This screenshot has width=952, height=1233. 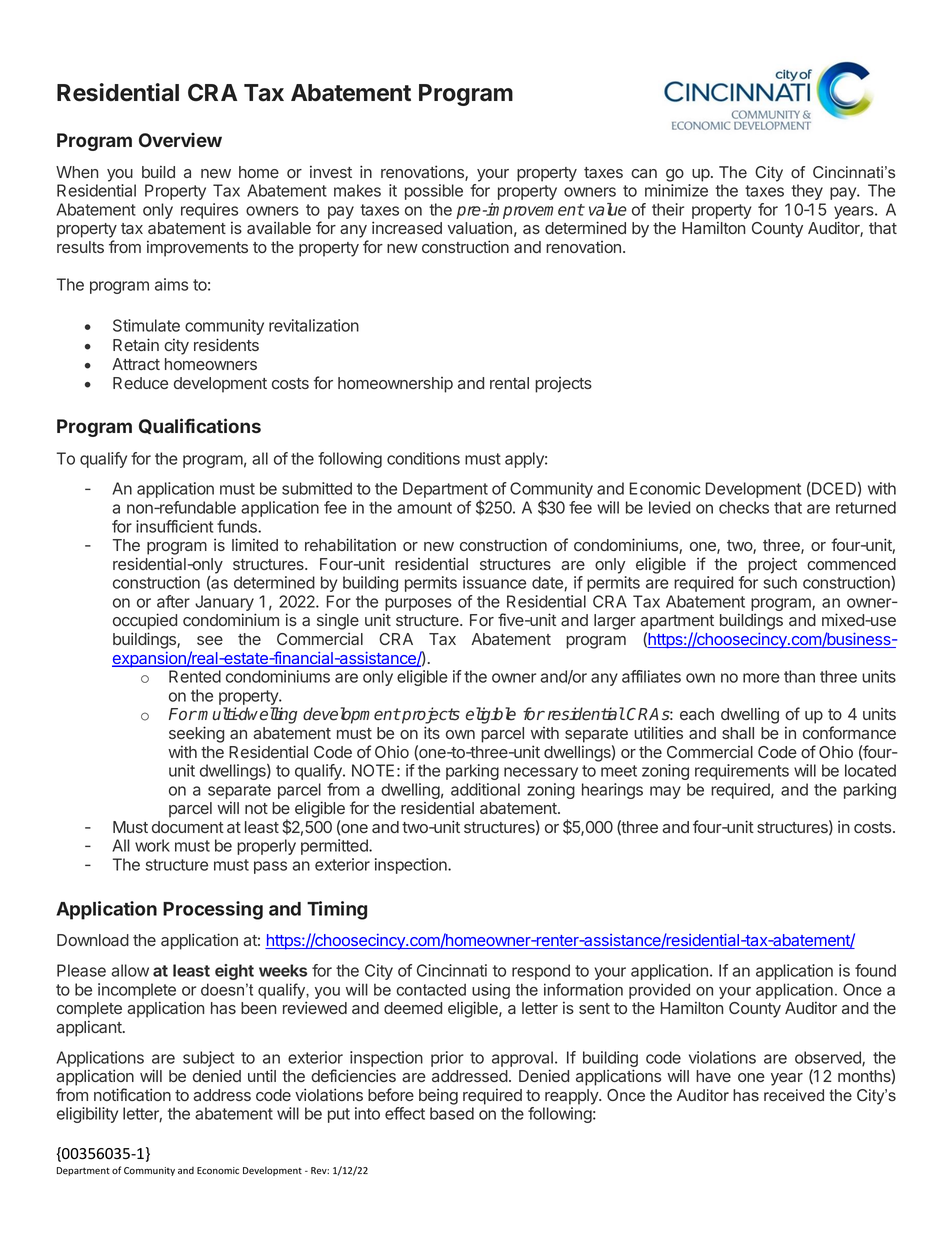 What do you see at coordinates (807, 192) in the screenshot?
I see `they` at bounding box center [807, 192].
